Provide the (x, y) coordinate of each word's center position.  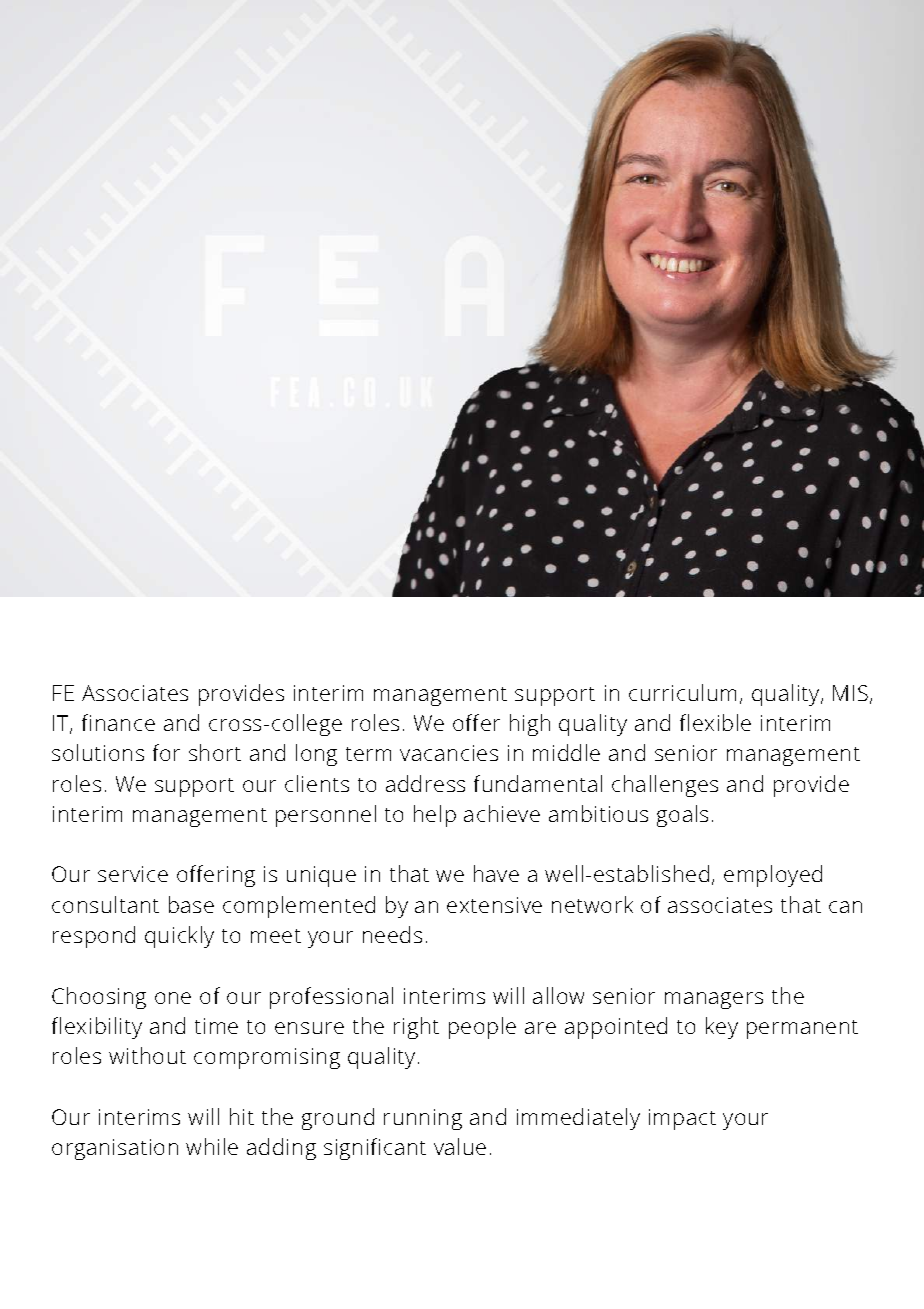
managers (714, 1000)
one (173, 998)
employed (773, 876)
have (496, 873)
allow (558, 995)
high (530, 725)
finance (118, 722)
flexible (715, 722)
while (212, 1146)
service (133, 874)
